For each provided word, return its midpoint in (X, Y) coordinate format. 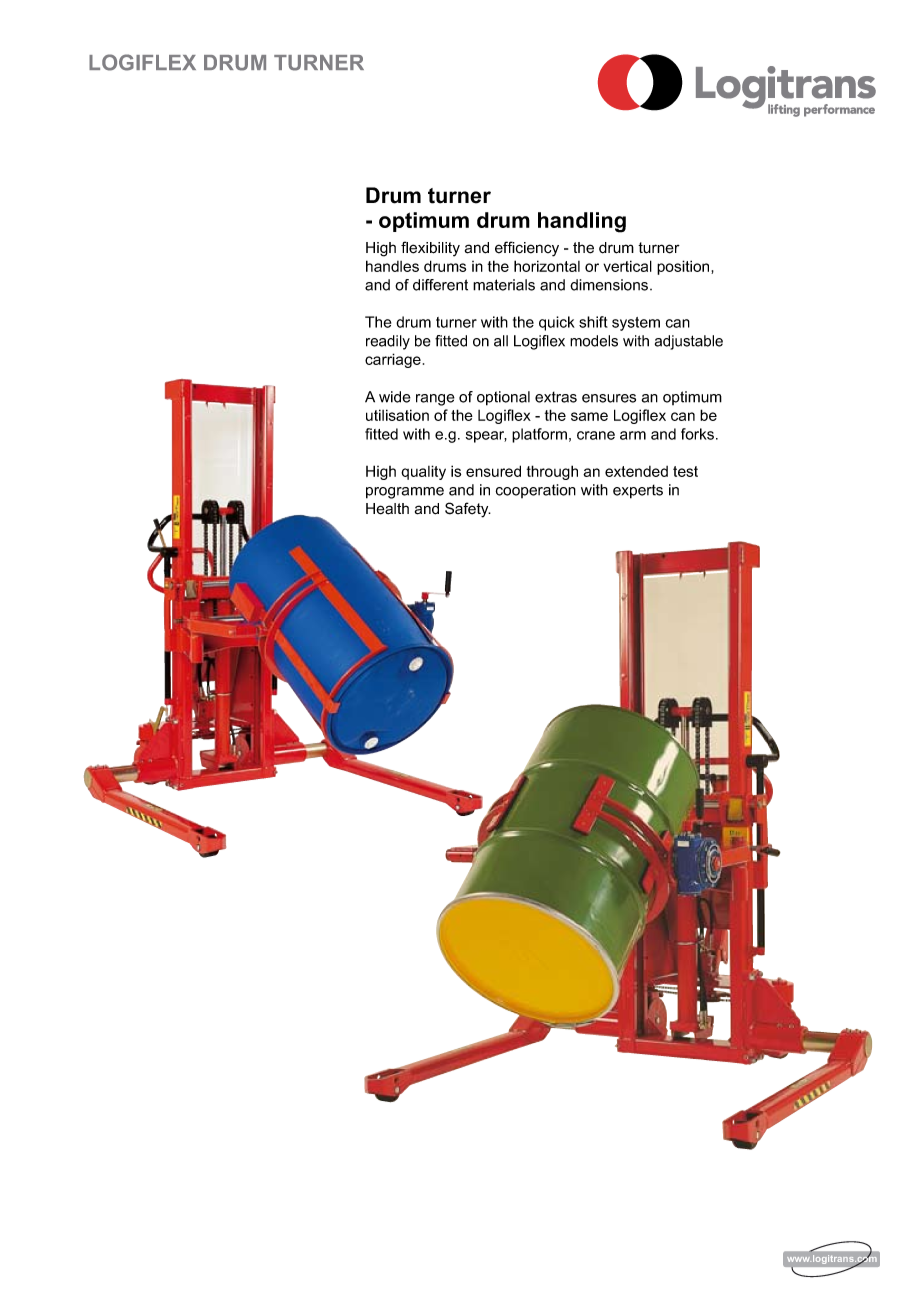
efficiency (527, 249)
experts (638, 491)
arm (633, 435)
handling (582, 222)
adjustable (689, 342)
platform (539, 435)
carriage (393, 360)
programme (405, 493)
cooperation (536, 491)
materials (504, 285)
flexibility (430, 249)
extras (556, 397)
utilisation (397, 415)
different (440, 285)
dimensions (610, 285)
